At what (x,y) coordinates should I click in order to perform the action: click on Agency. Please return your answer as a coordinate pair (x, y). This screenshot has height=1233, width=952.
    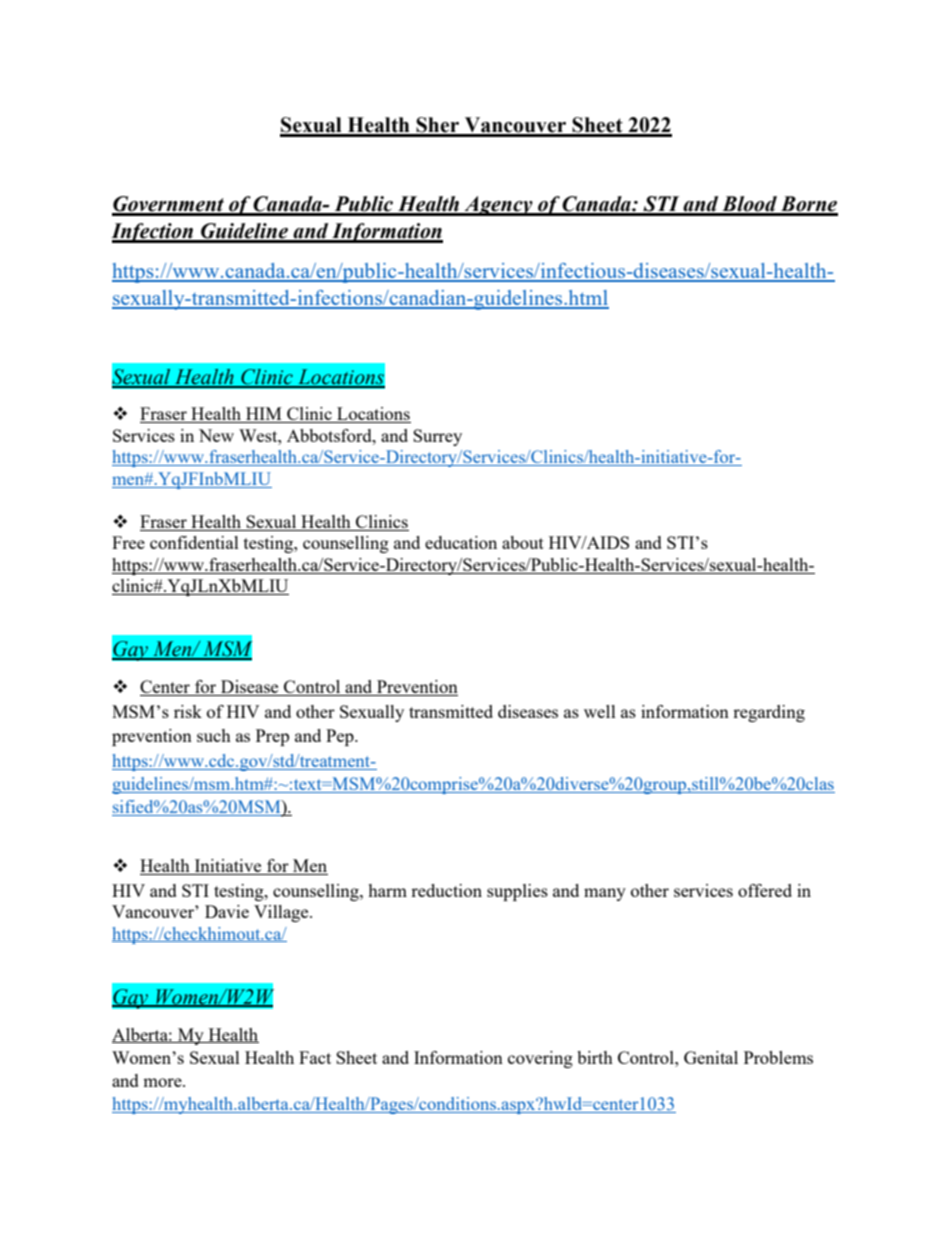
    Looking at the image, I should click on (498, 206).
